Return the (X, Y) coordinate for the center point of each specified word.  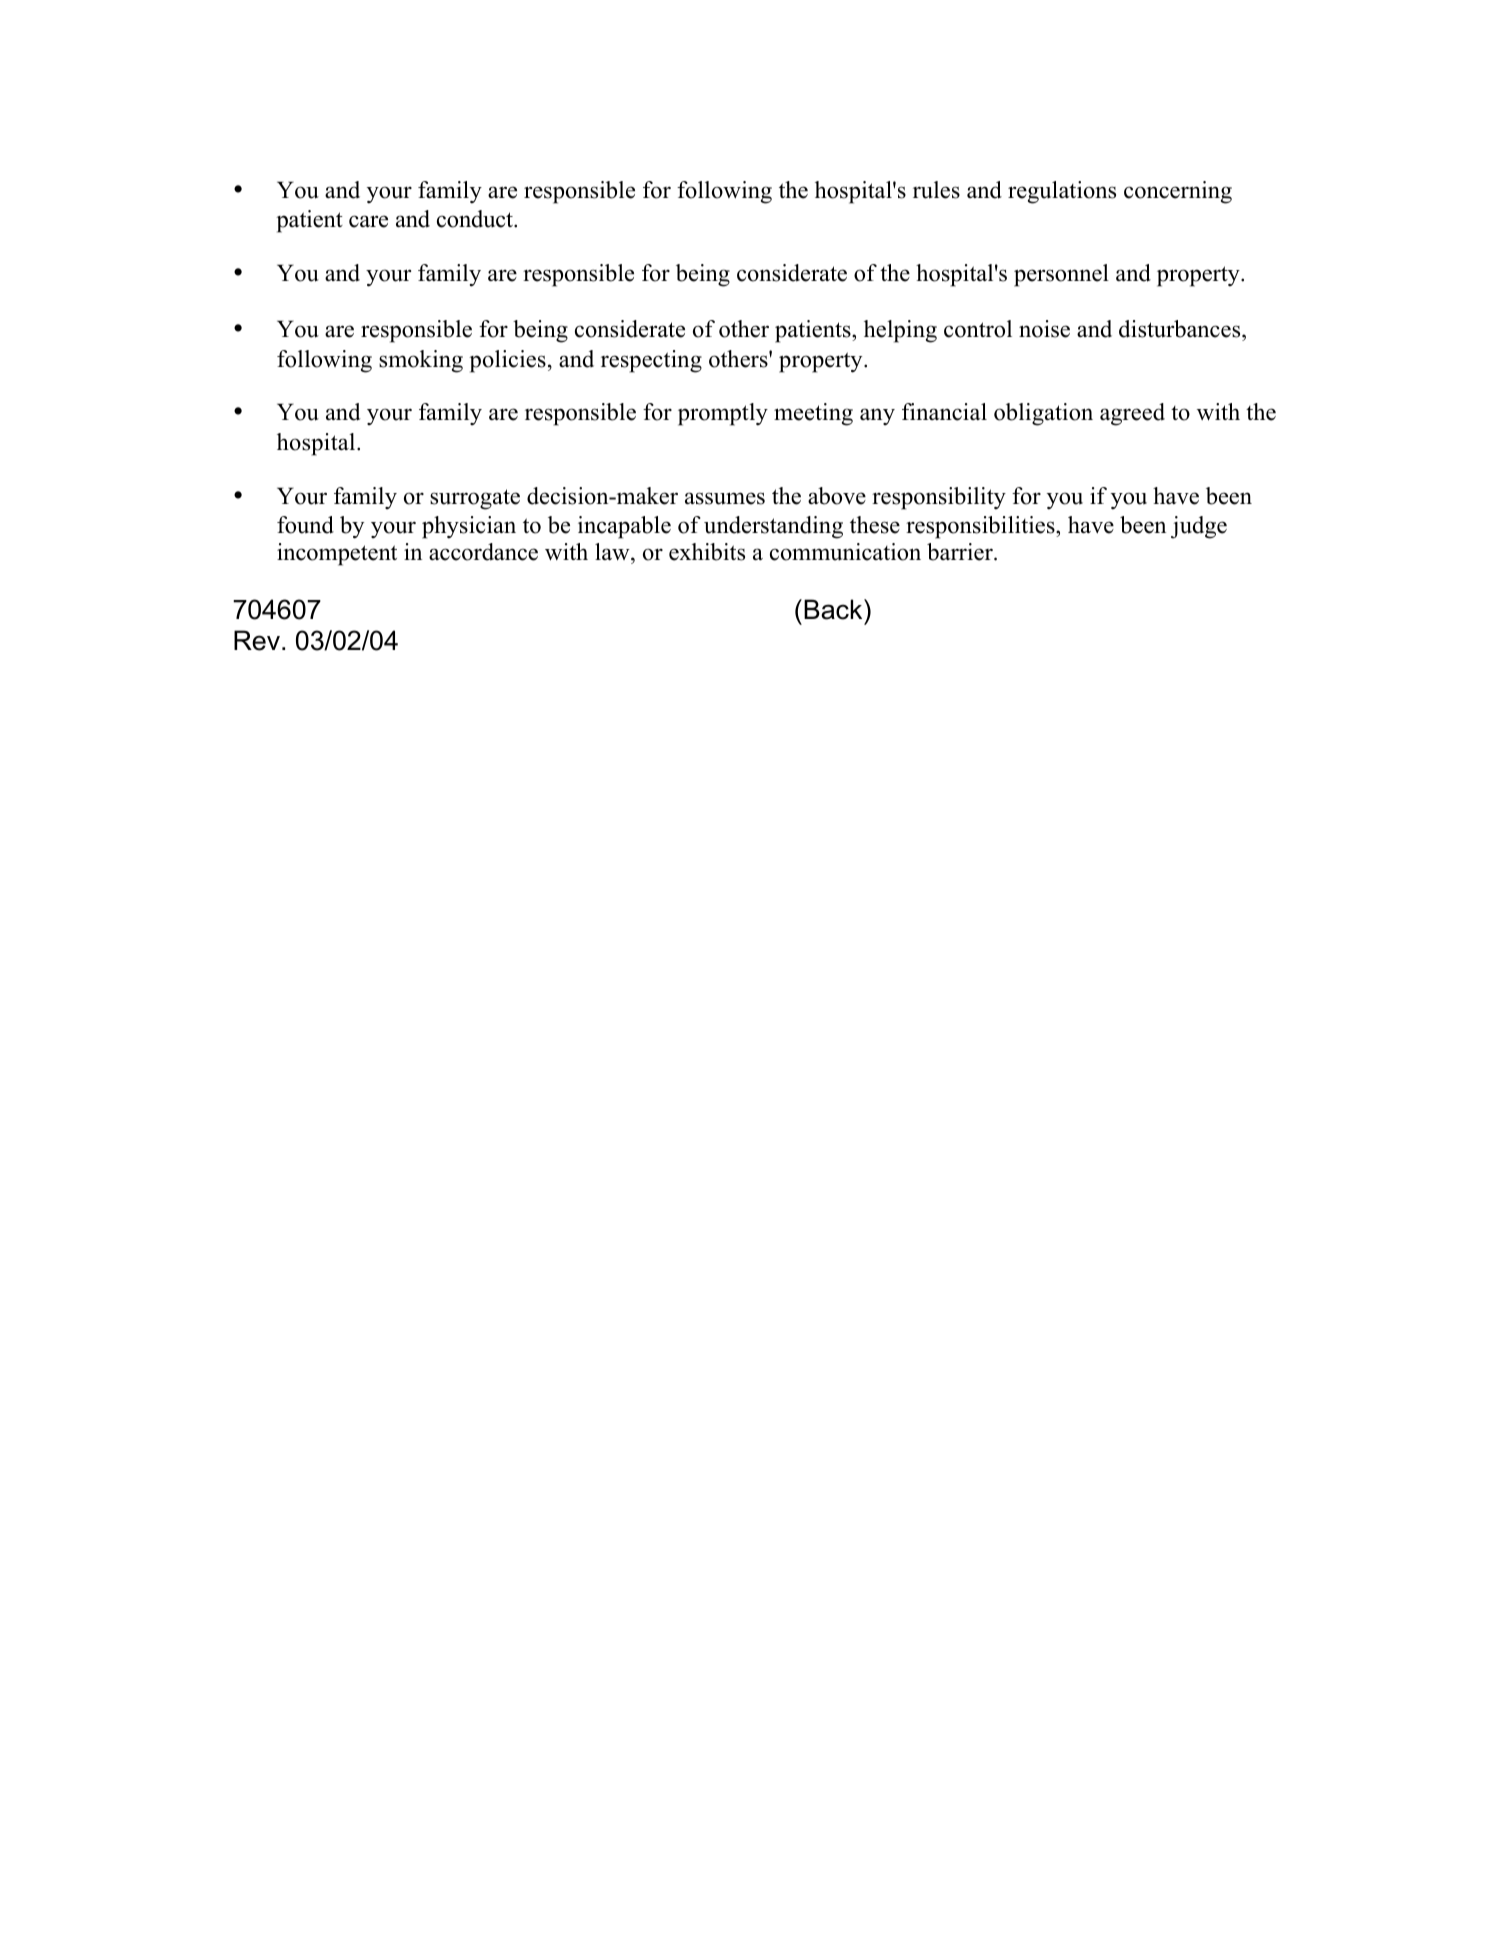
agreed (1132, 414)
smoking (421, 361)
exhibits (707, 552)
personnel (1061, 275)
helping (900, 331)
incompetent (337, 554)
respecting (651, 361)
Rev (257, 640)
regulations (1062, 192)
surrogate (475, 499)
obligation (1043, 414)
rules (936, 190)
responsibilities (981, 527)
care (368, 221)
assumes (725, 498)
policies (507, 361)
